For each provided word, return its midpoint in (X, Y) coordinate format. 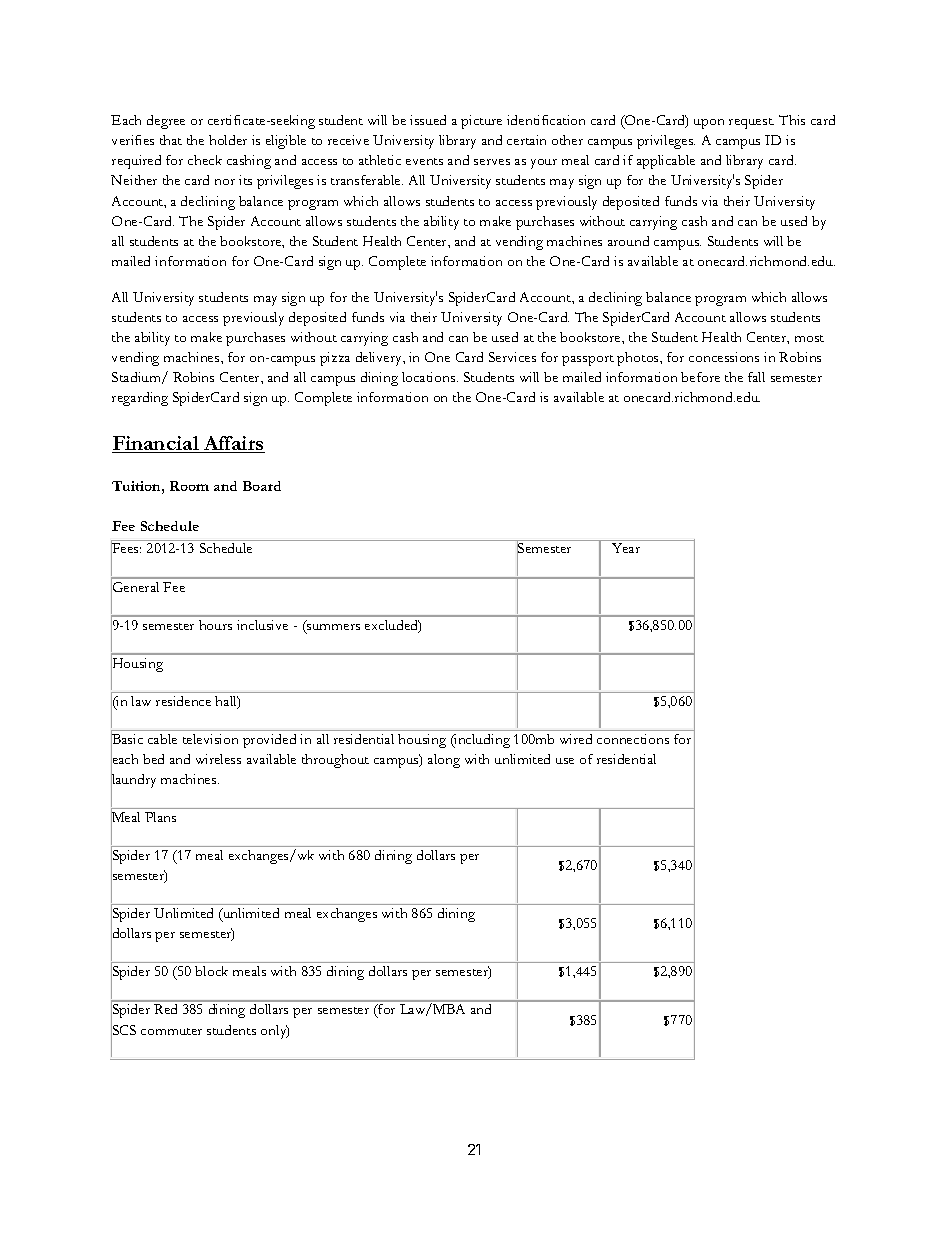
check (205, 160)
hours (215, 625)
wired (576, 739)
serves (492, 162)
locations (430, 377)
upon (709, 124)
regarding (140, 399)
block (211, 971)
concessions (724, 357)
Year (626, 548)
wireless (218, 759)
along (444, 761)
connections (633, 739)
